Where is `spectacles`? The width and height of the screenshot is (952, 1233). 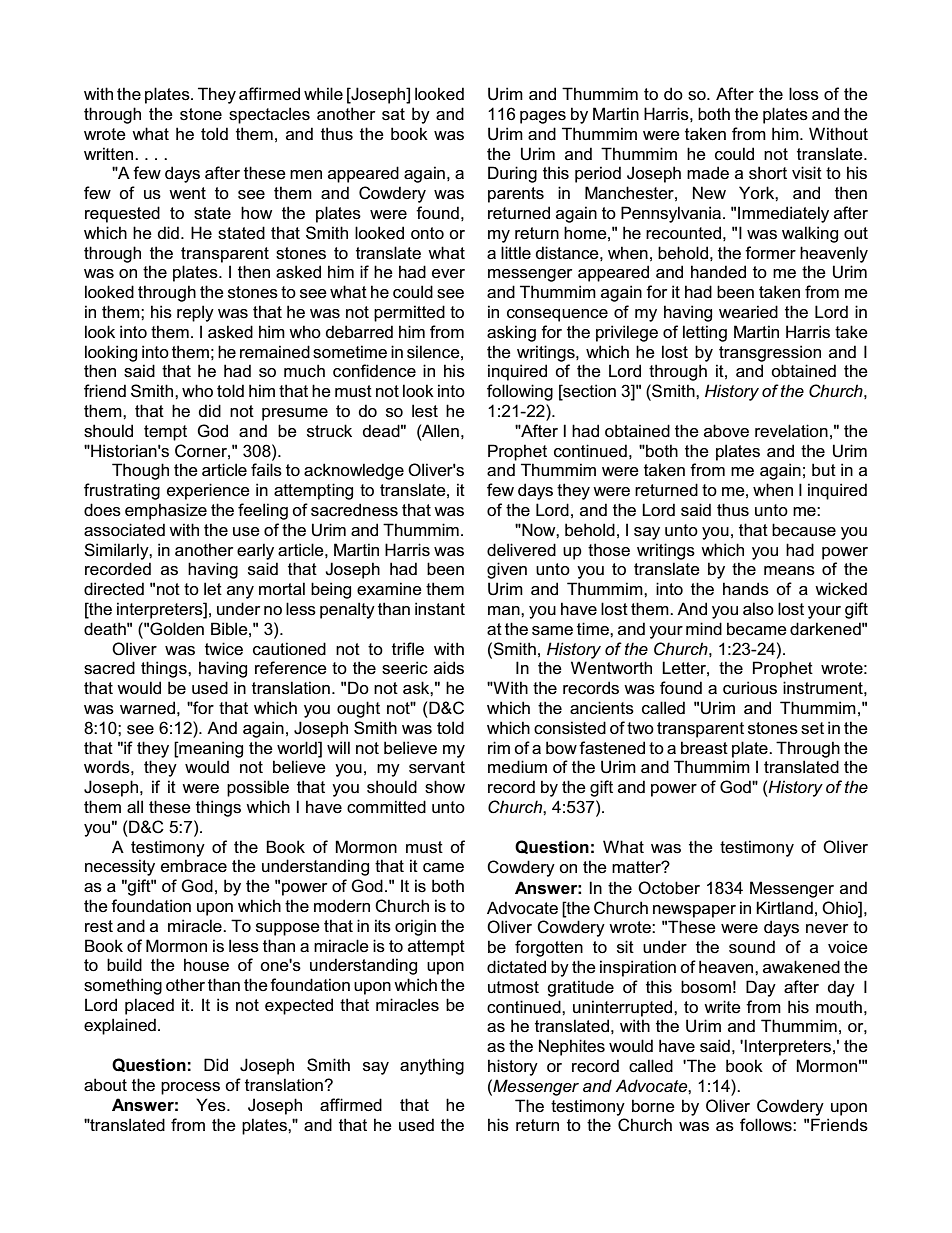
spectacles is located at coordinates (269, 115).
